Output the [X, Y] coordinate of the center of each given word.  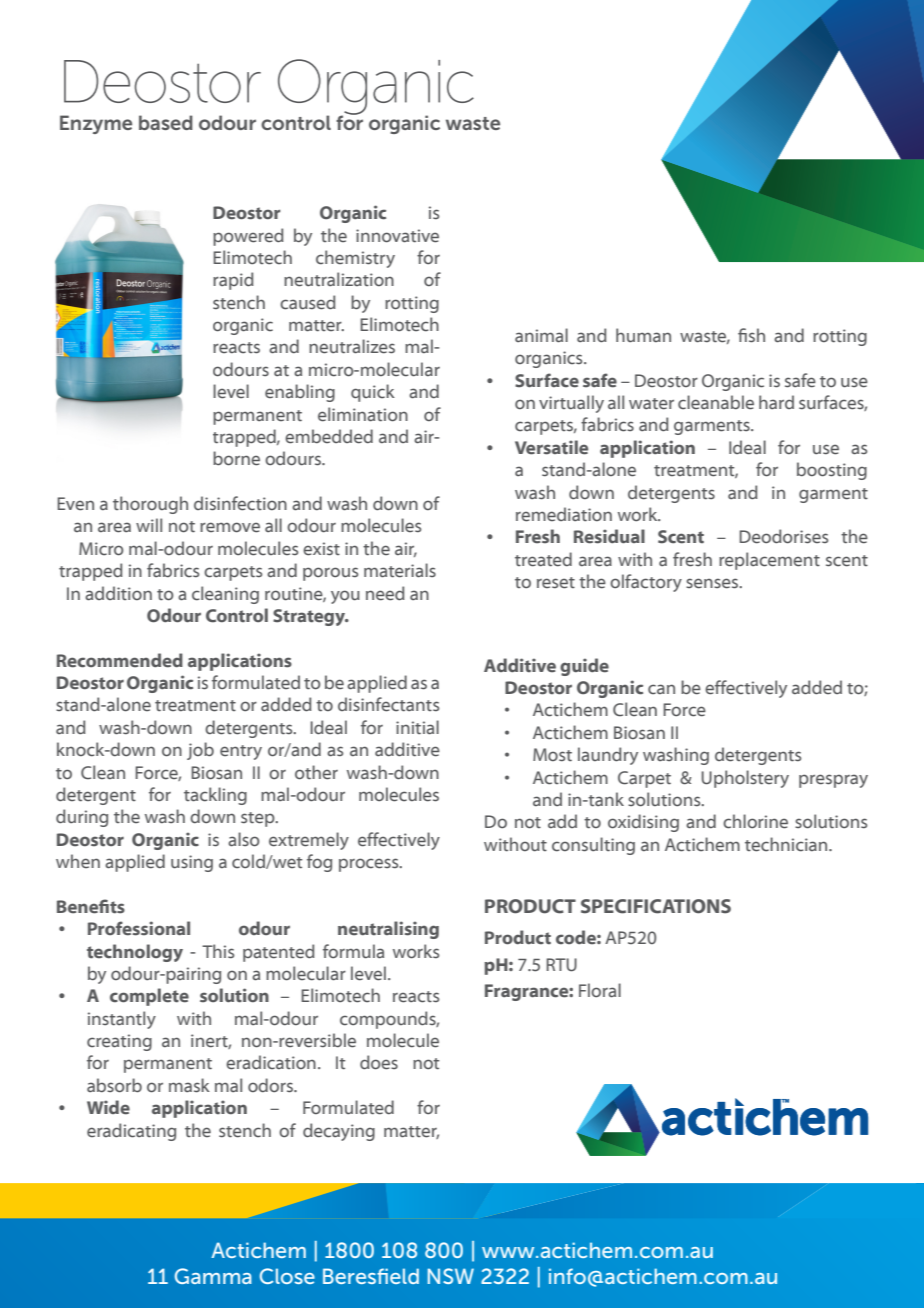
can [661, 689]
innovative [397, 236]
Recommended [120, 660]
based [166, 122]
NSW [451, 1276]
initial [417, 727]
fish [751, 335]
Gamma [213, 1276]
